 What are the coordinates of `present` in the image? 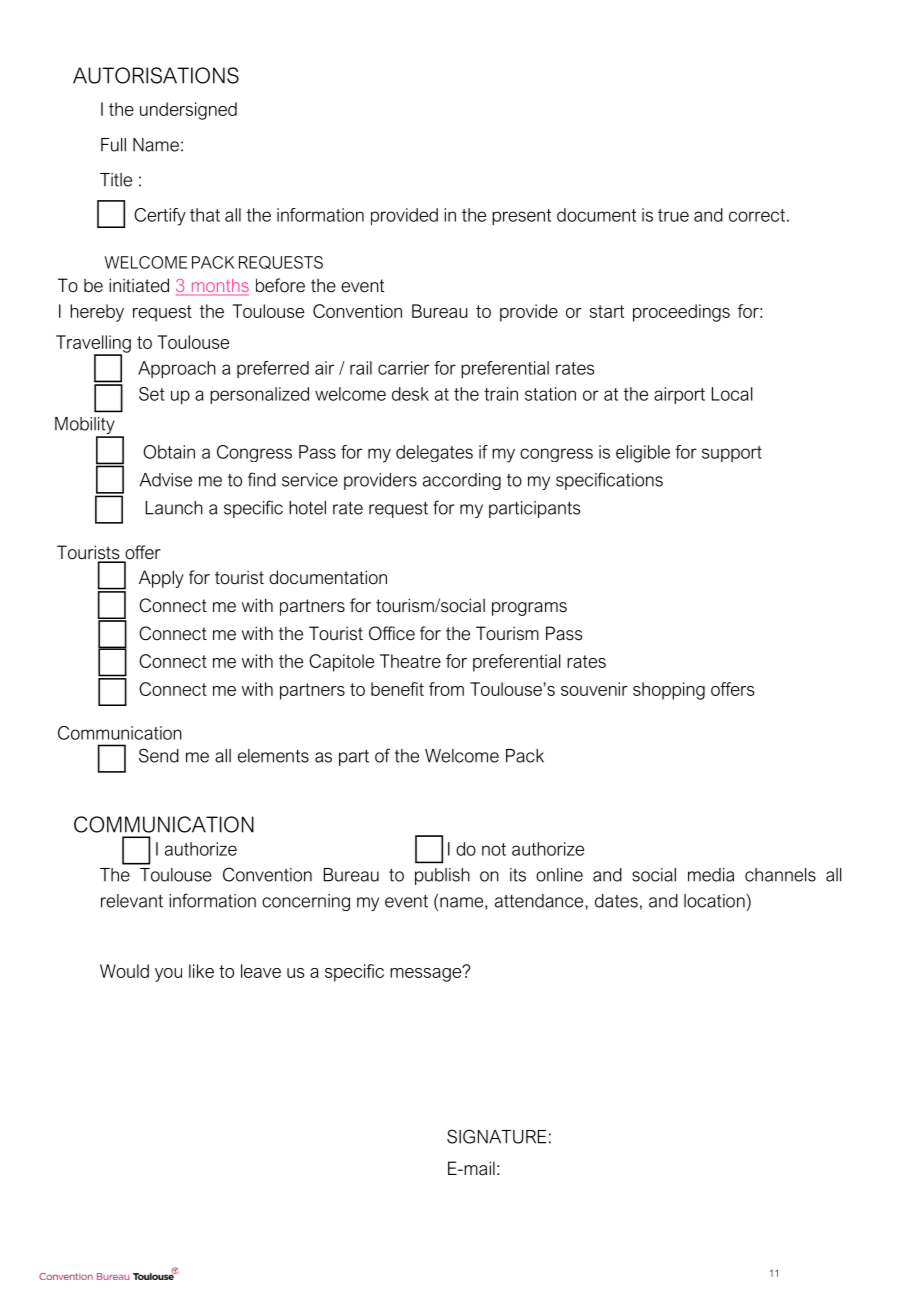 It's located at (521, 217).
